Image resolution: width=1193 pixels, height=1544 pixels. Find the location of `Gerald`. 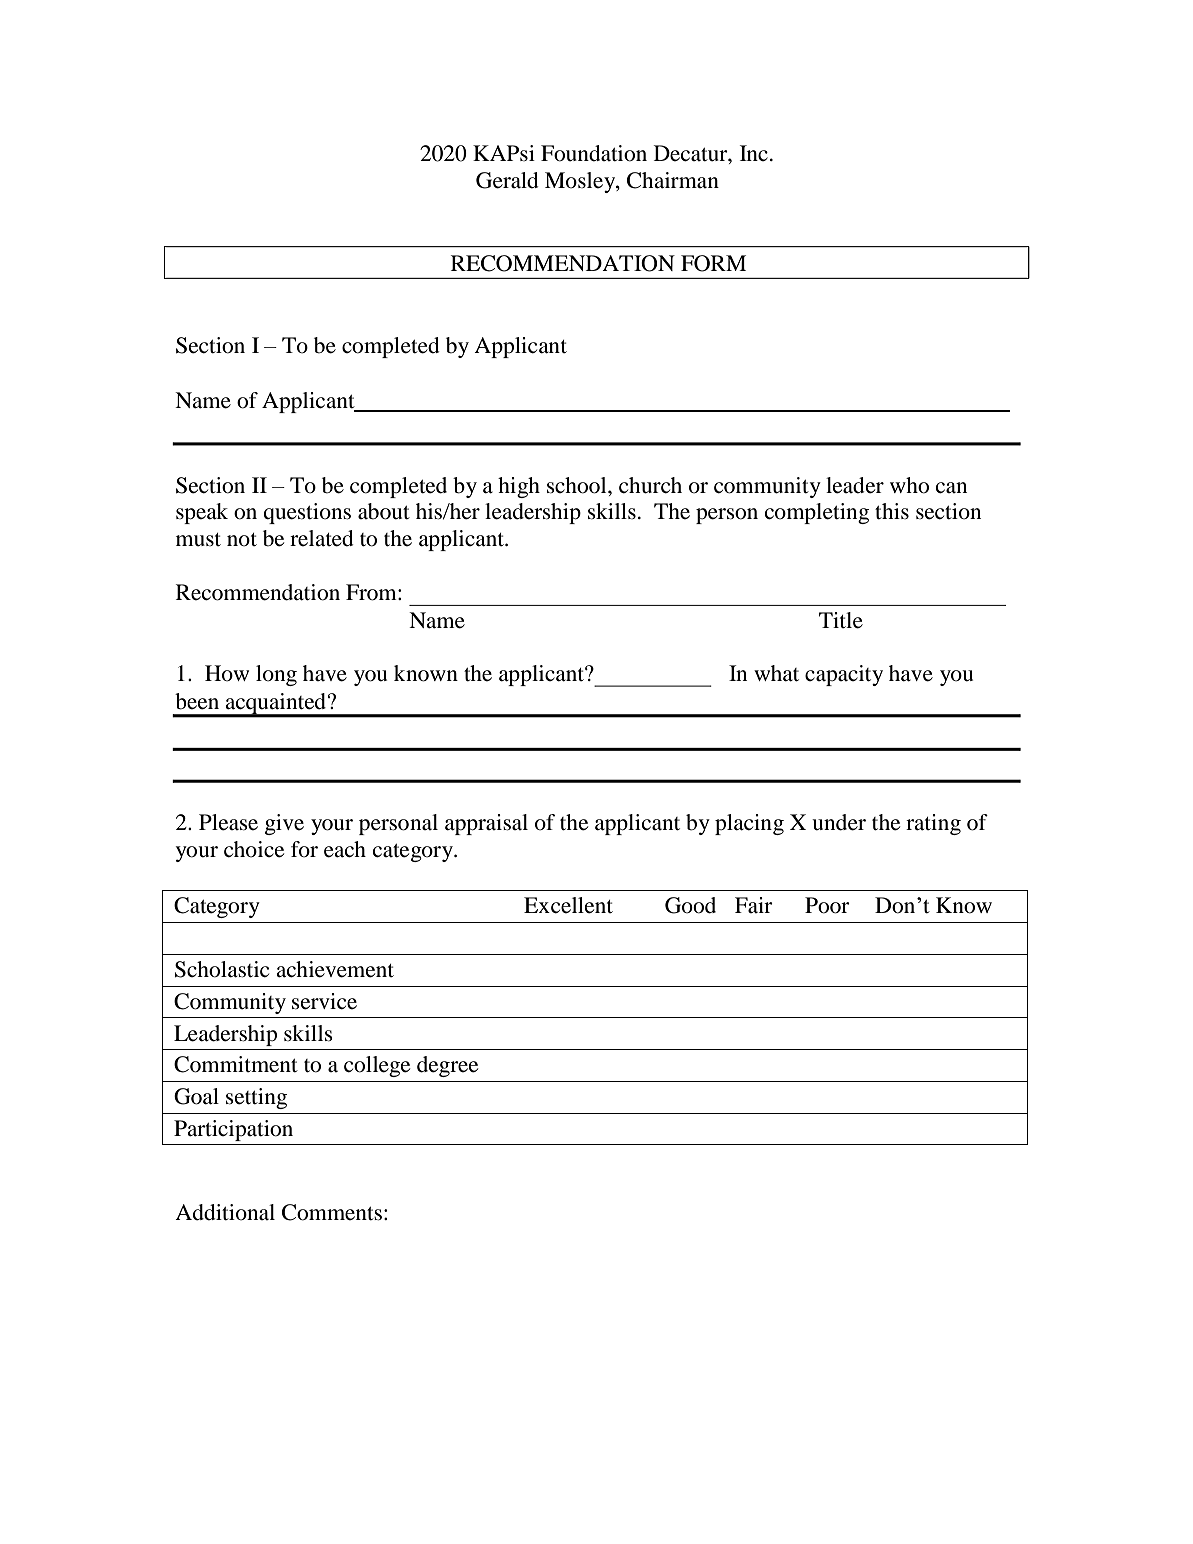

Gerald is located at coordinates (507, 180).
